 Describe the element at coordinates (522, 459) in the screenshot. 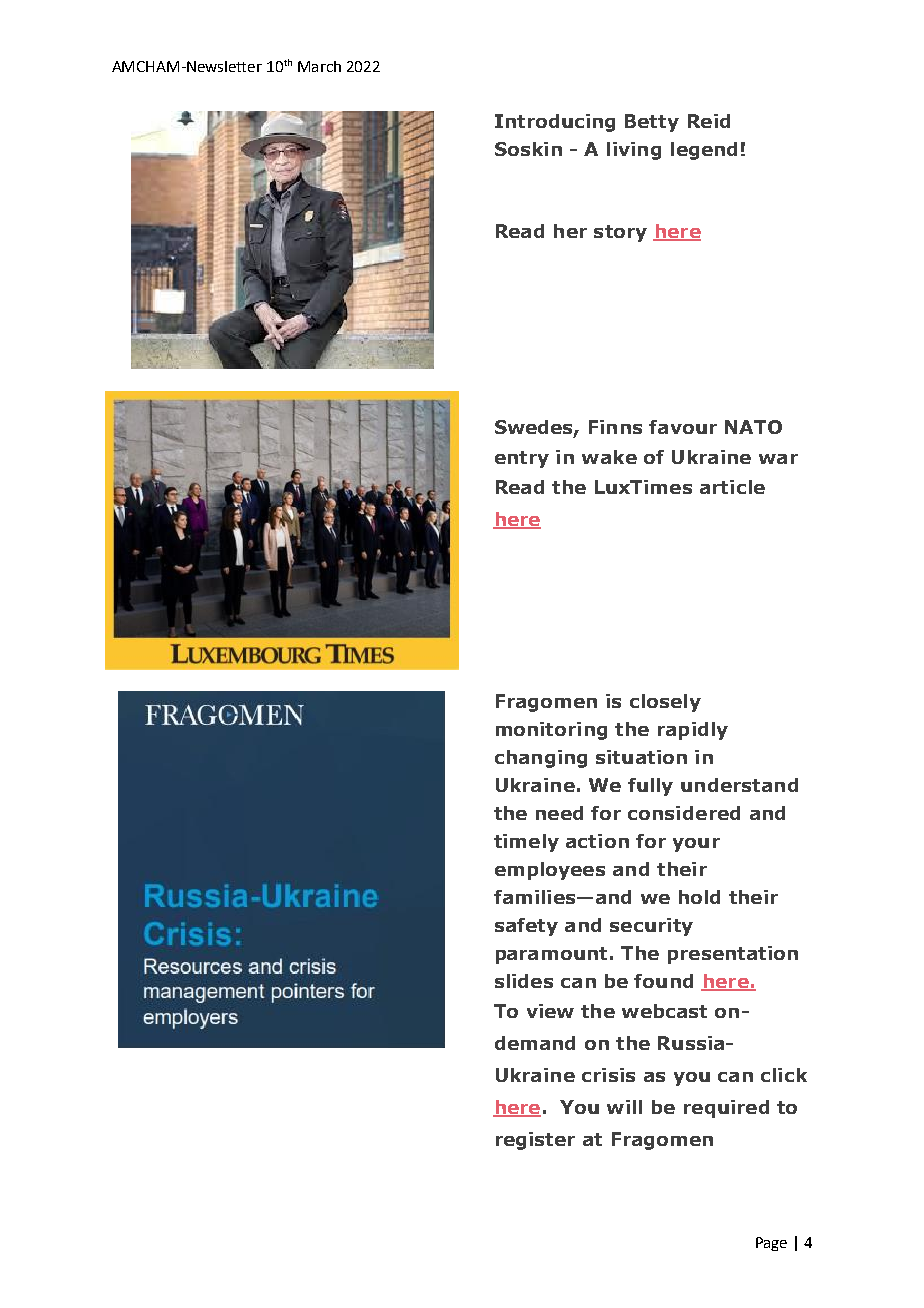

I see `entry` at that location.
